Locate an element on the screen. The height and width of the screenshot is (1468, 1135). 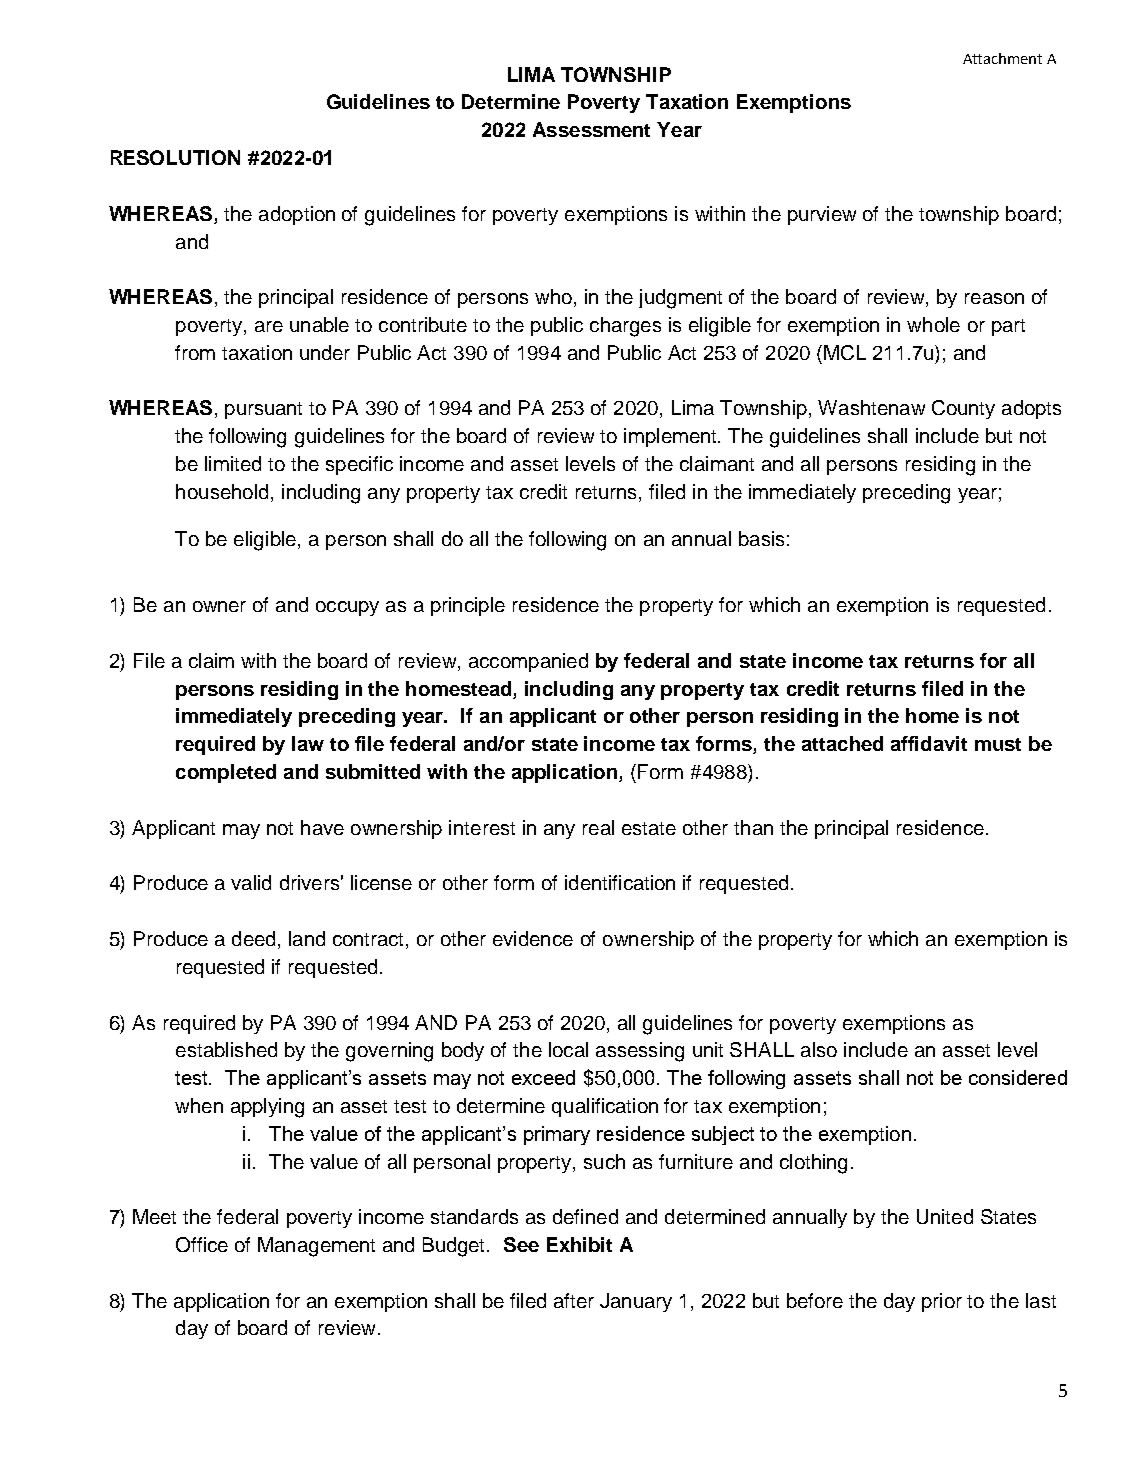
Management is located at coordinates (316, 1247).
